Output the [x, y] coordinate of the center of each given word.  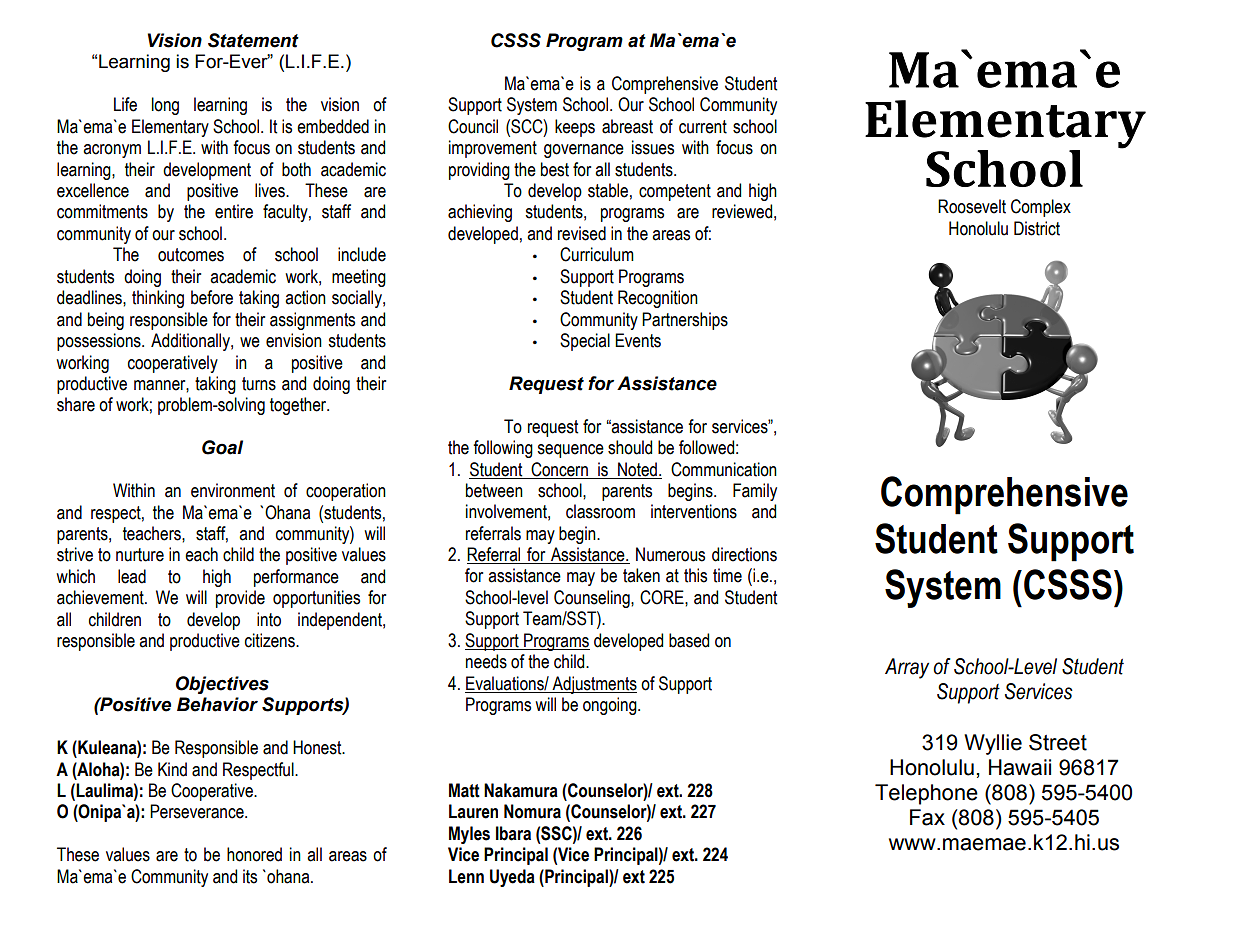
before [212, 297]
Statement [253, 40]
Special [585, 342]
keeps [575, 128]
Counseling [593, 599]
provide [240, 599]
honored [254, 854]
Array [907, 668]
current [703, 127]
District [1037, 228]
